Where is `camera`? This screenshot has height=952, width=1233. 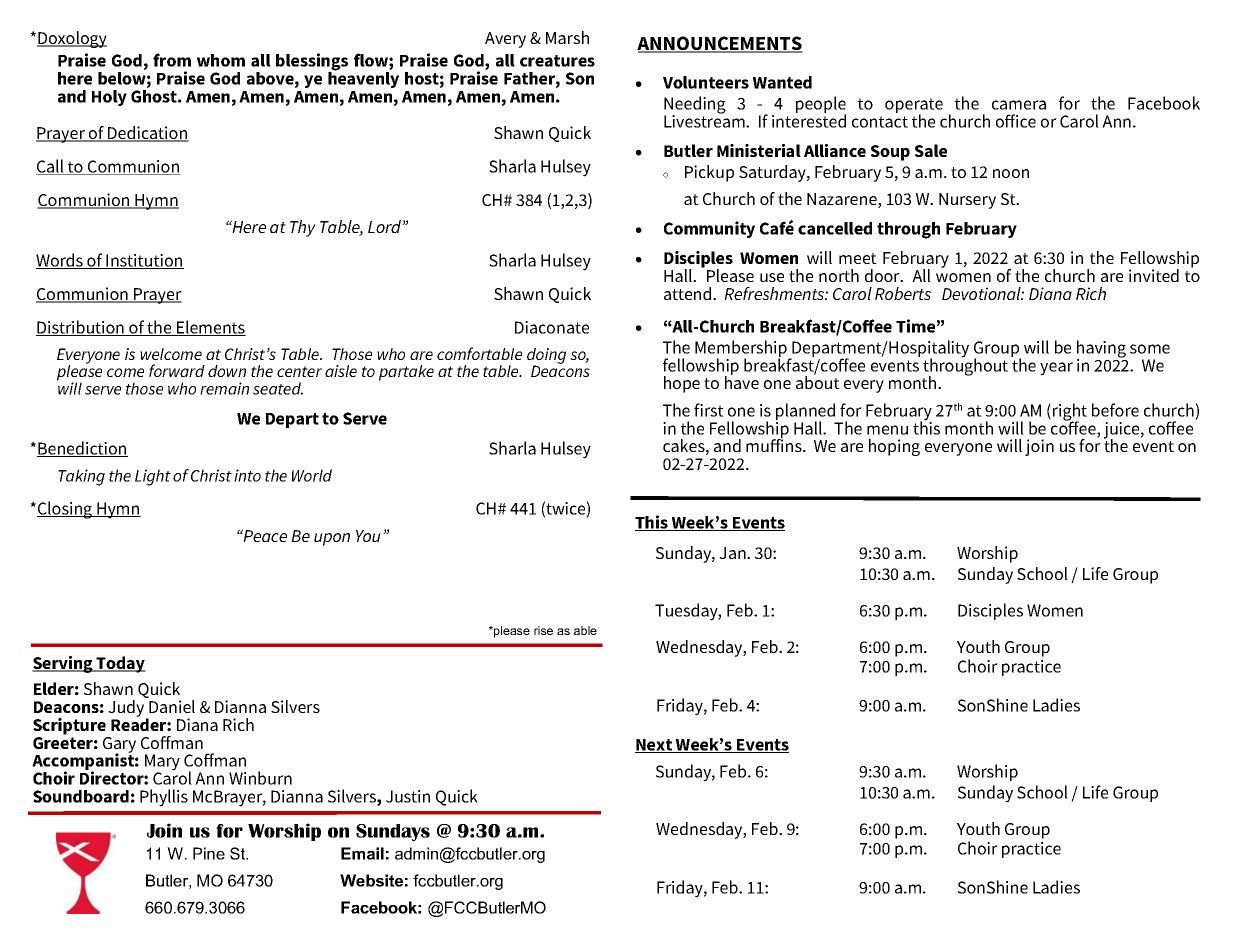 camera is located at coordinates (1019, 105).
